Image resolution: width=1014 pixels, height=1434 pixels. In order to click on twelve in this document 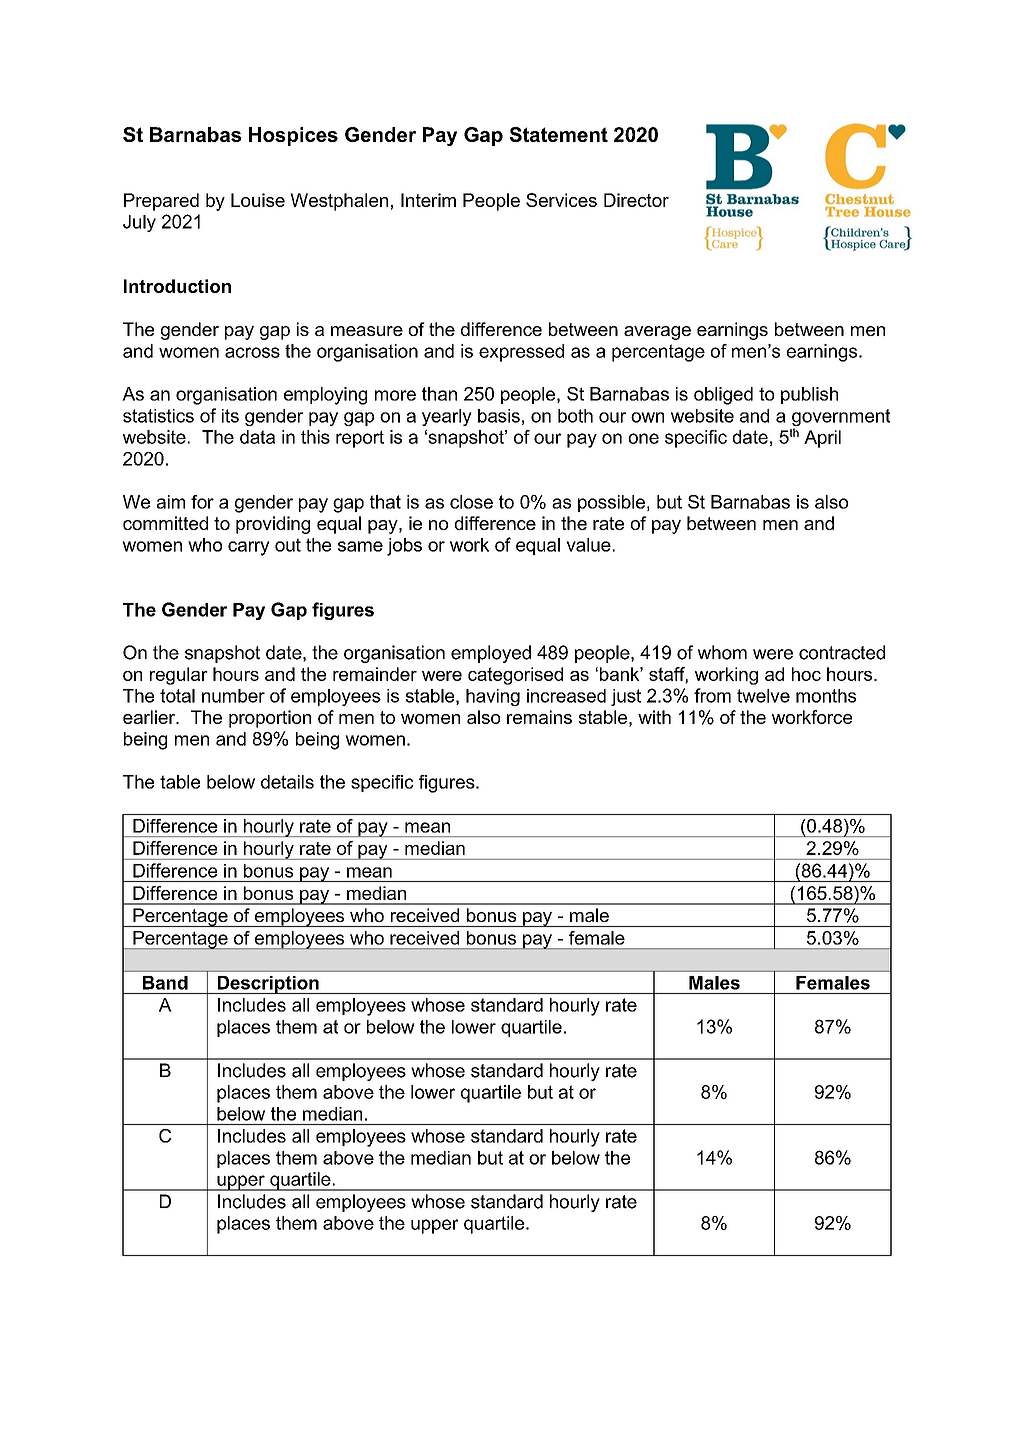, I will do `click(763, 696)`.
